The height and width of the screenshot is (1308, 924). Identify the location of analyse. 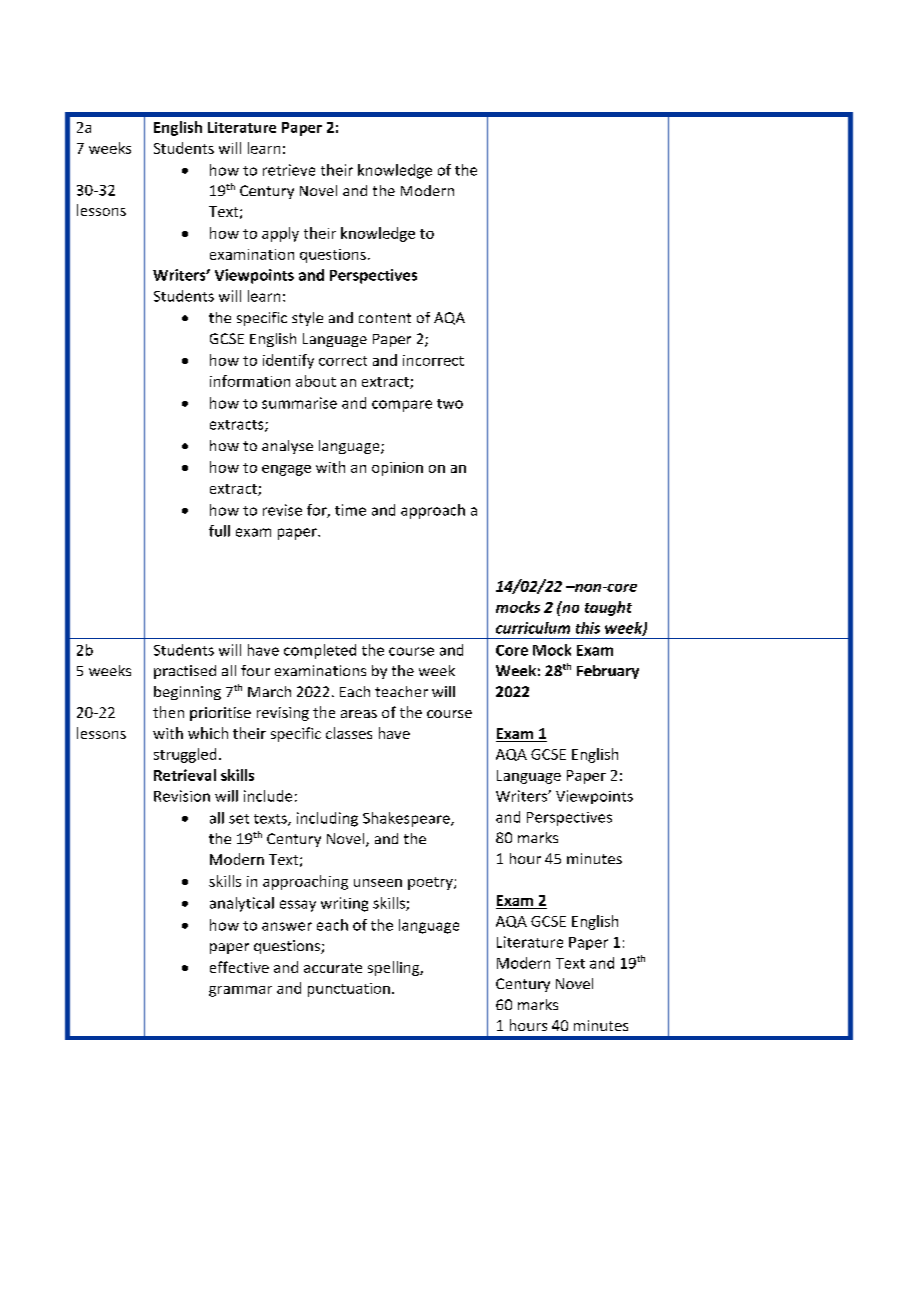
(287, 447).
